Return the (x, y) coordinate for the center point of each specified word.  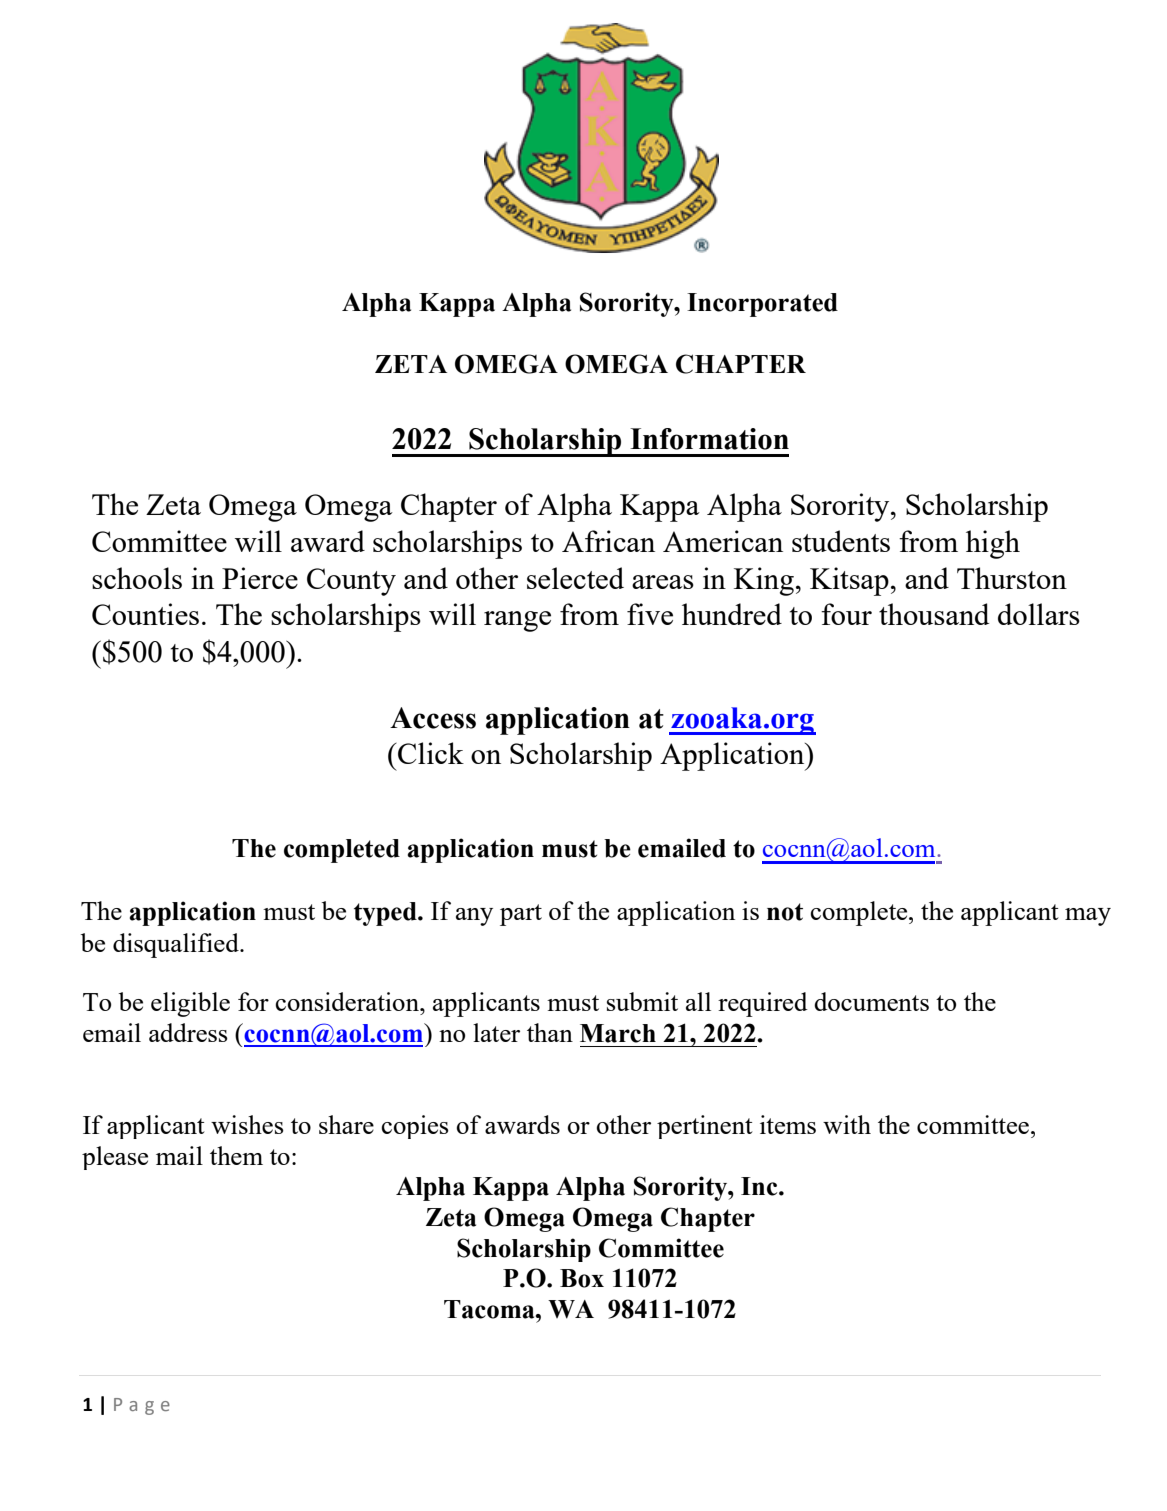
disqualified (177, 945)
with (847, 1124)
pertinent (705, 1127)
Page (142, 1406)
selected (575, 578)
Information (709, 439)
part (521, 915)
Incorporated (762, 305)
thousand (934, 614)
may (1088, 917)
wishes (247, 1124)
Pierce (260, 578)
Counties (145, 614)
